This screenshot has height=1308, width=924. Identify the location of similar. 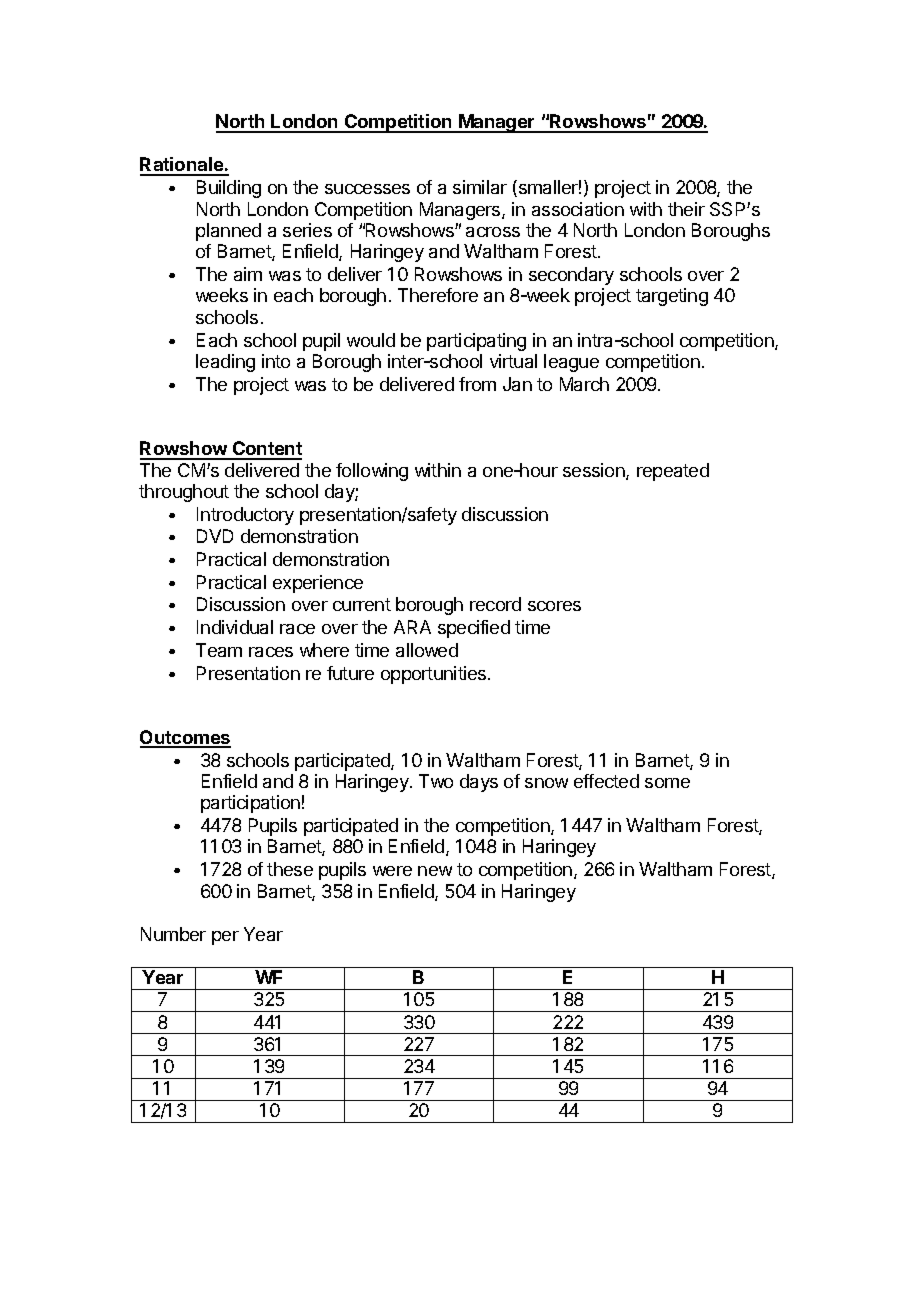
(480, 187).
